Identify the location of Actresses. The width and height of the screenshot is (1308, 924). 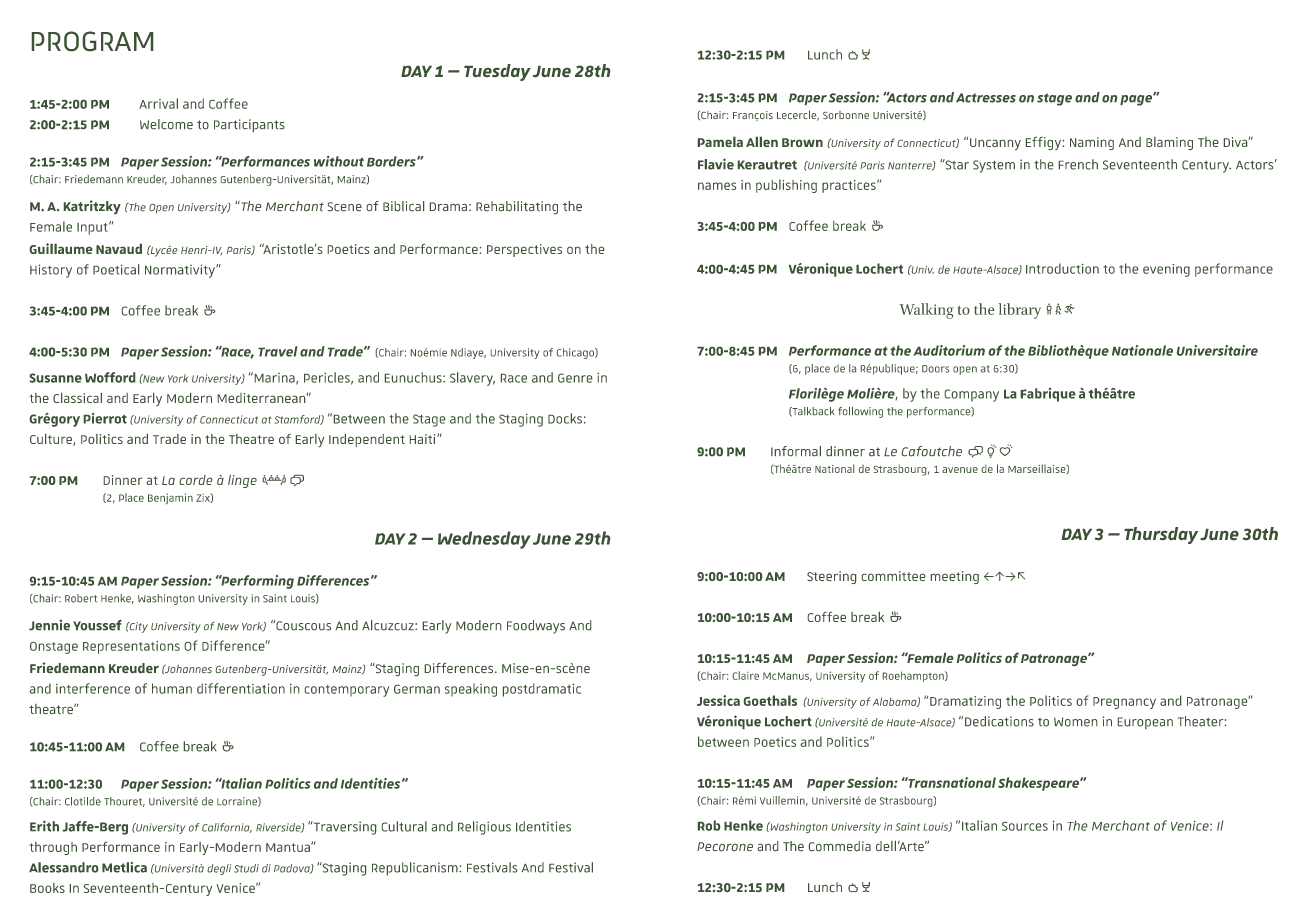
(986, 98).
